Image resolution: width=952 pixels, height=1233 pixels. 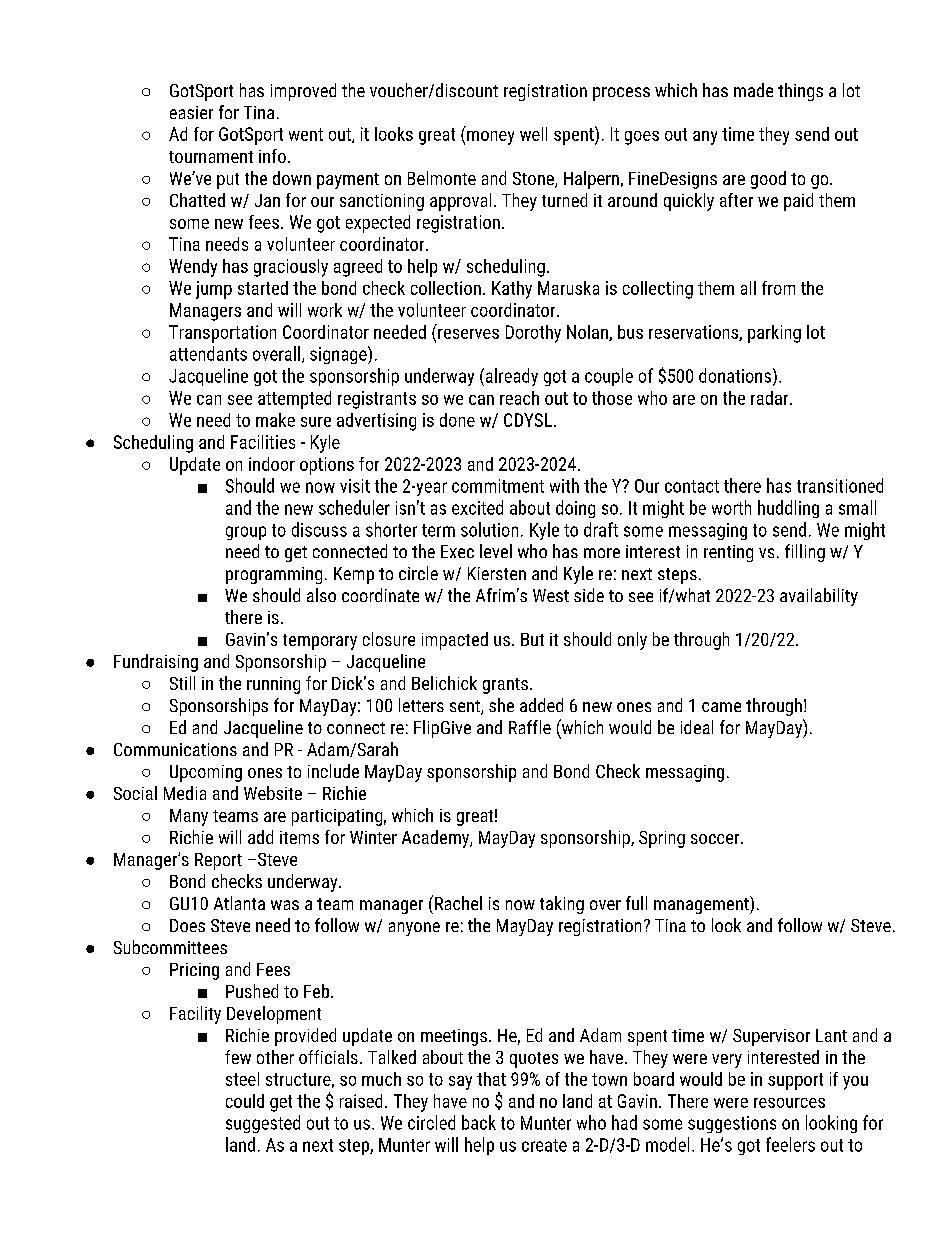 I want to click on back, so click(x=479, y=1122).
